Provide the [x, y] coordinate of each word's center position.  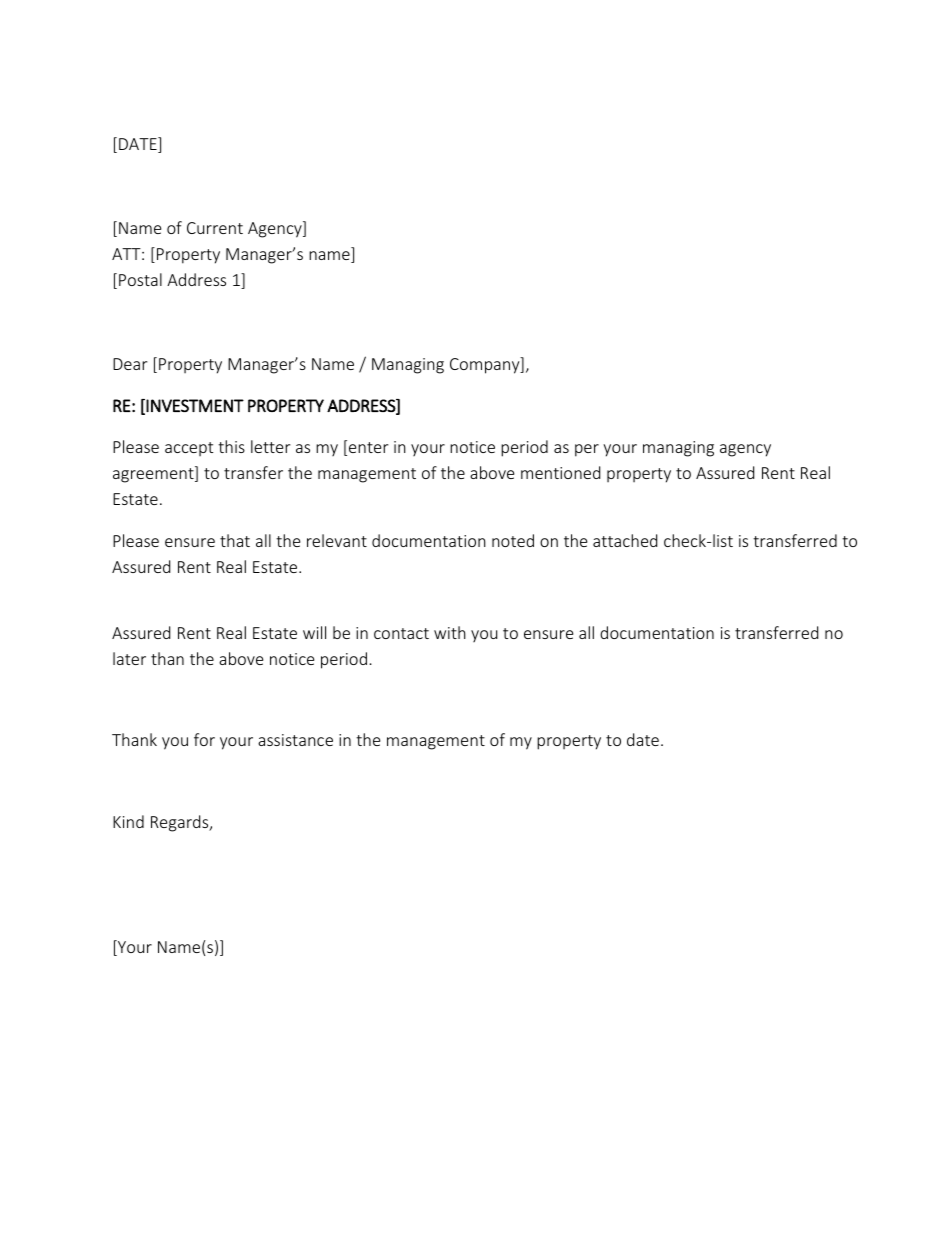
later [129, 658]
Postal [140, 279]
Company [486, 365]
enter [368, 447]
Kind [128, 821]
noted [513, 540]
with [450, 632]
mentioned [560, 472]
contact [401, 633]
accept [189, 449]
